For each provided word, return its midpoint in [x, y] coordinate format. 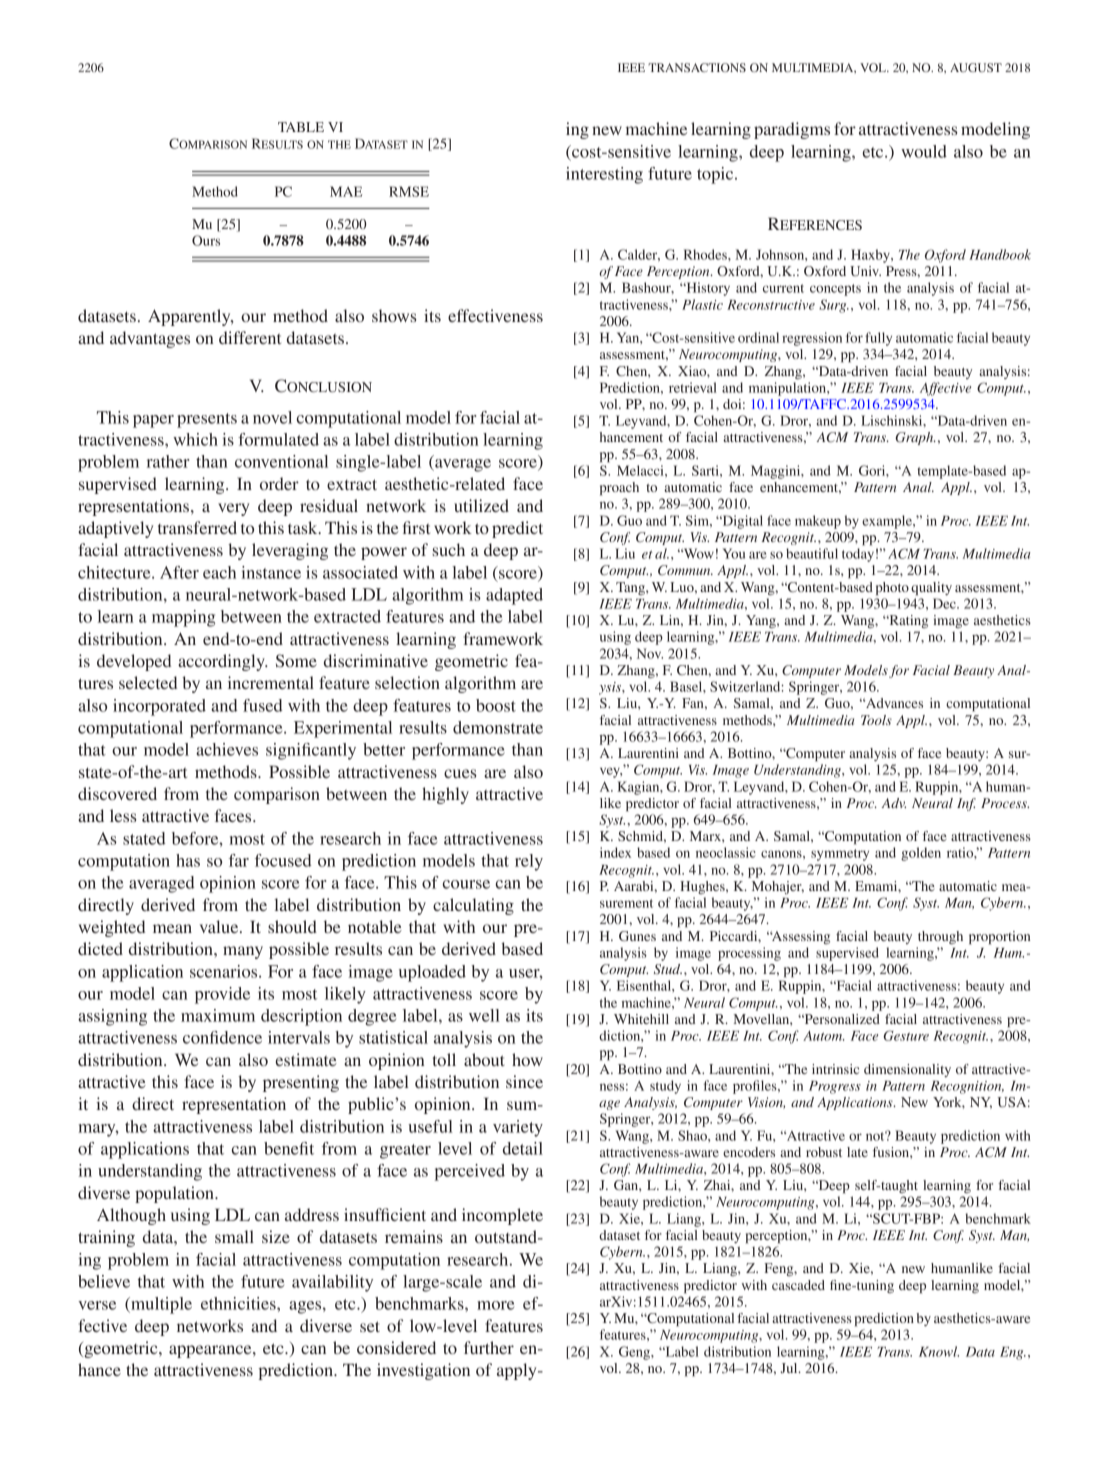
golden [921, 854]
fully [878, 339]
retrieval [693, 387]
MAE [346, 191]
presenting [301, 1083]
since [524, 1081]
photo [892, 589]
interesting [604, 175]
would [924, 151]
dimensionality [907, 1070]
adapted [514, 596]
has [188, 860]
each [219, 572]
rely [529, 862]
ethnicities [239, 1303]
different [250, 337]
